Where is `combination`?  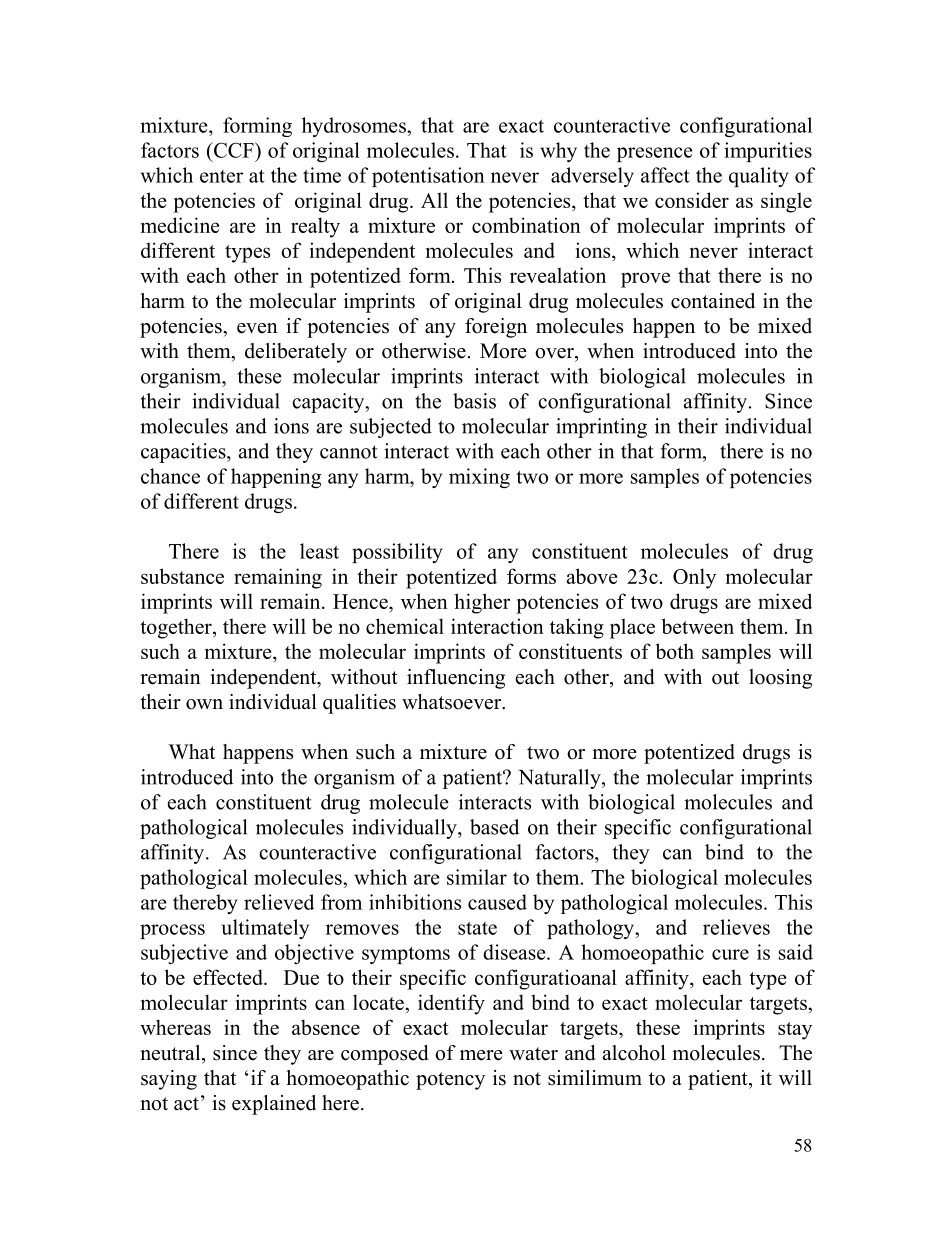 combination is located at coordinates (526, 225).
